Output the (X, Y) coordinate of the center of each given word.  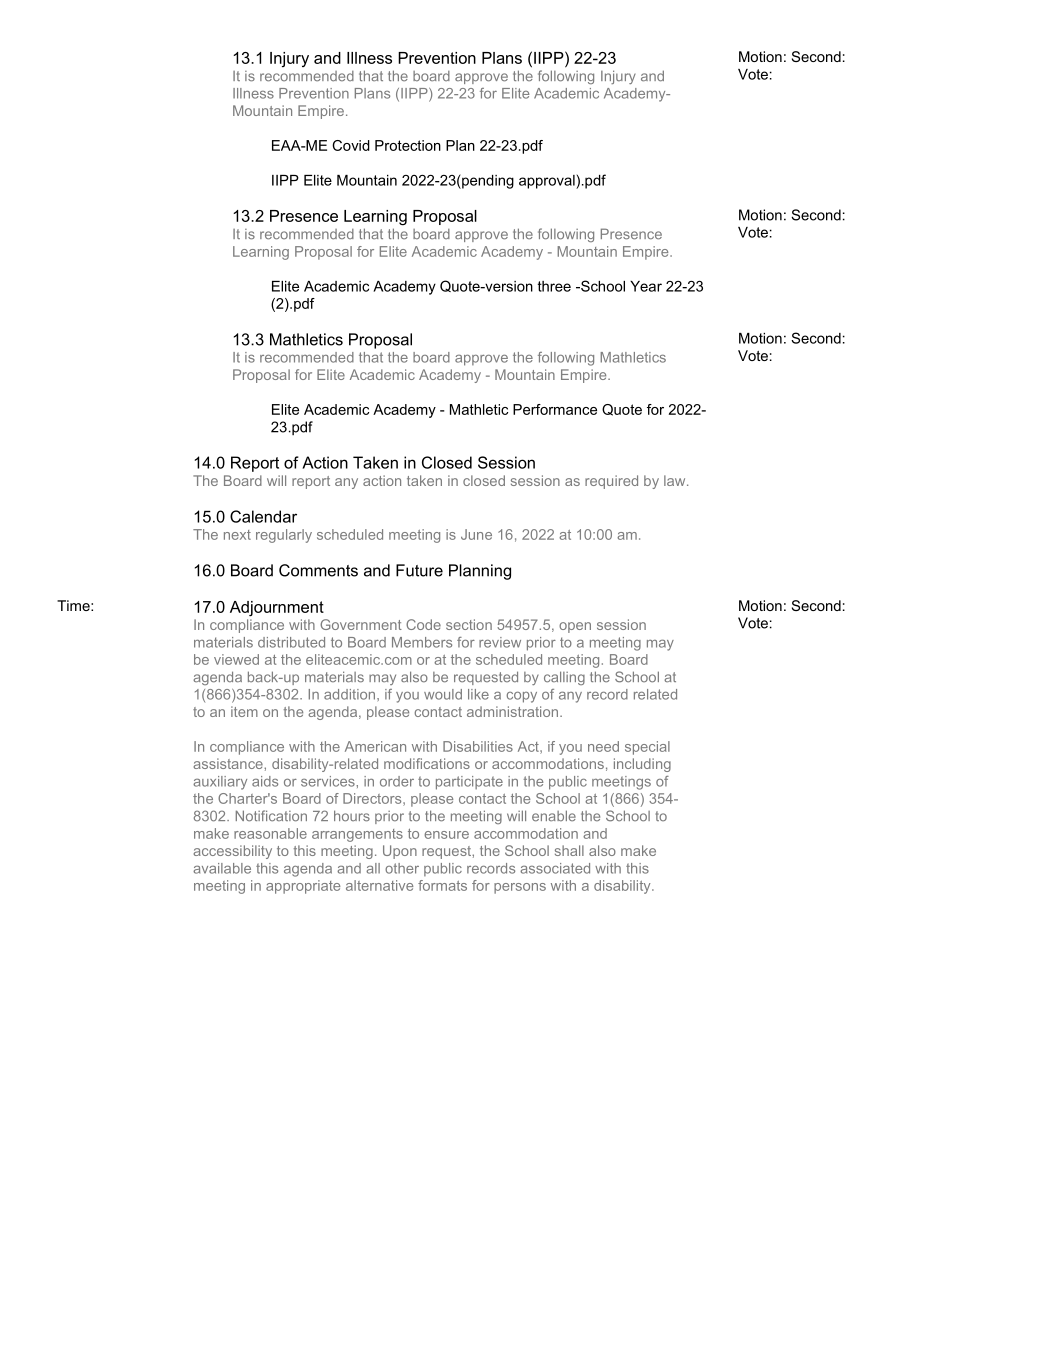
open (575, 627)
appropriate (303, 887)
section (469, 624)
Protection (408, 145)
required (611, 482)
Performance (555, 409)
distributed (291, 642)
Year (646, 286)
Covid (351, 145)
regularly (284, 536)
